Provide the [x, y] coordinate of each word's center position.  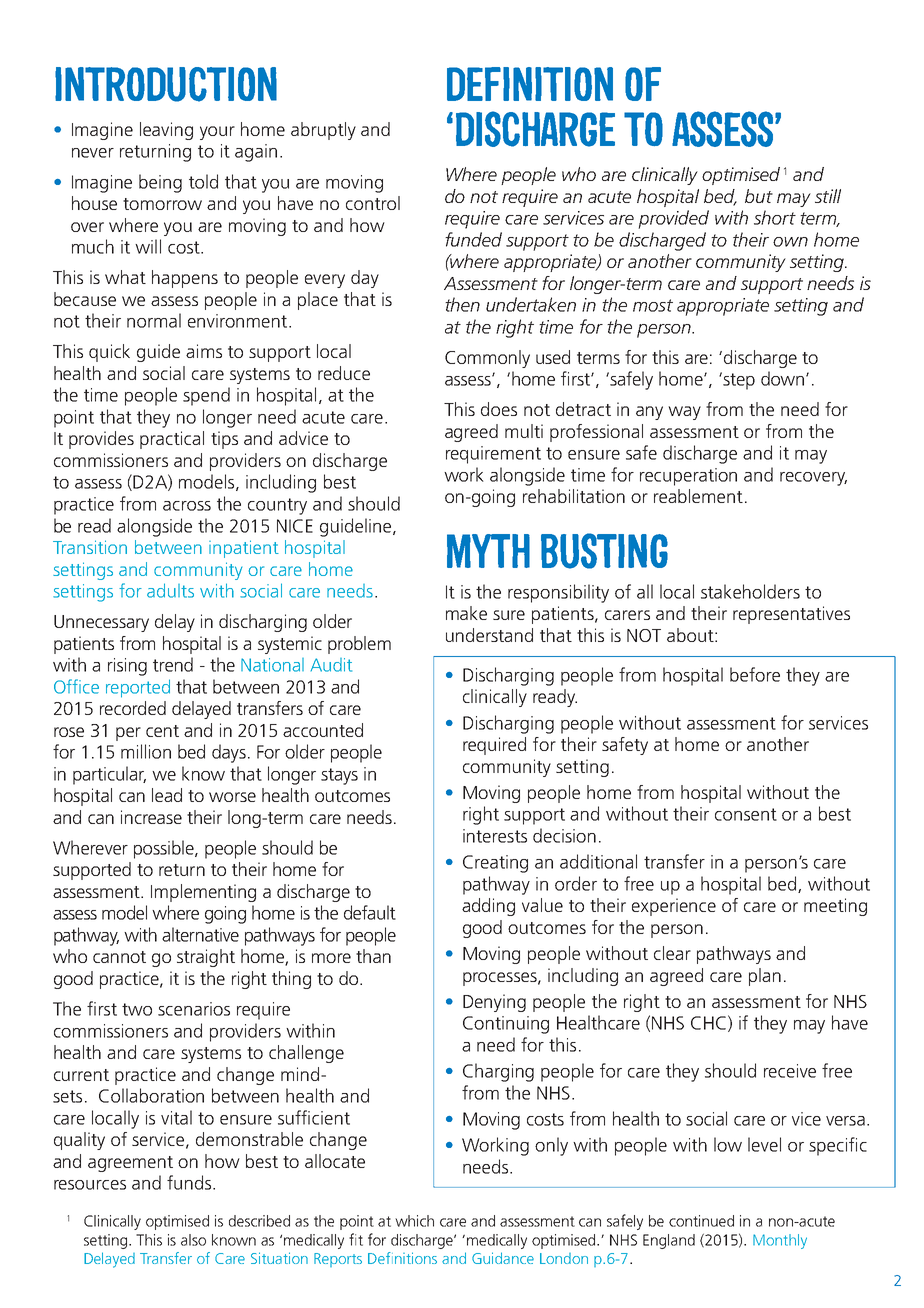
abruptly [323, 131]
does [499, 409]
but [759, 196]
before [755, 674]
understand [489, 635]
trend [173, 664]
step [738, 381]
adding [488, 907]
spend [206, 396]
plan [765, 977]
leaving [166, 131]
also [193, 1240]
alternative [200, 934]
